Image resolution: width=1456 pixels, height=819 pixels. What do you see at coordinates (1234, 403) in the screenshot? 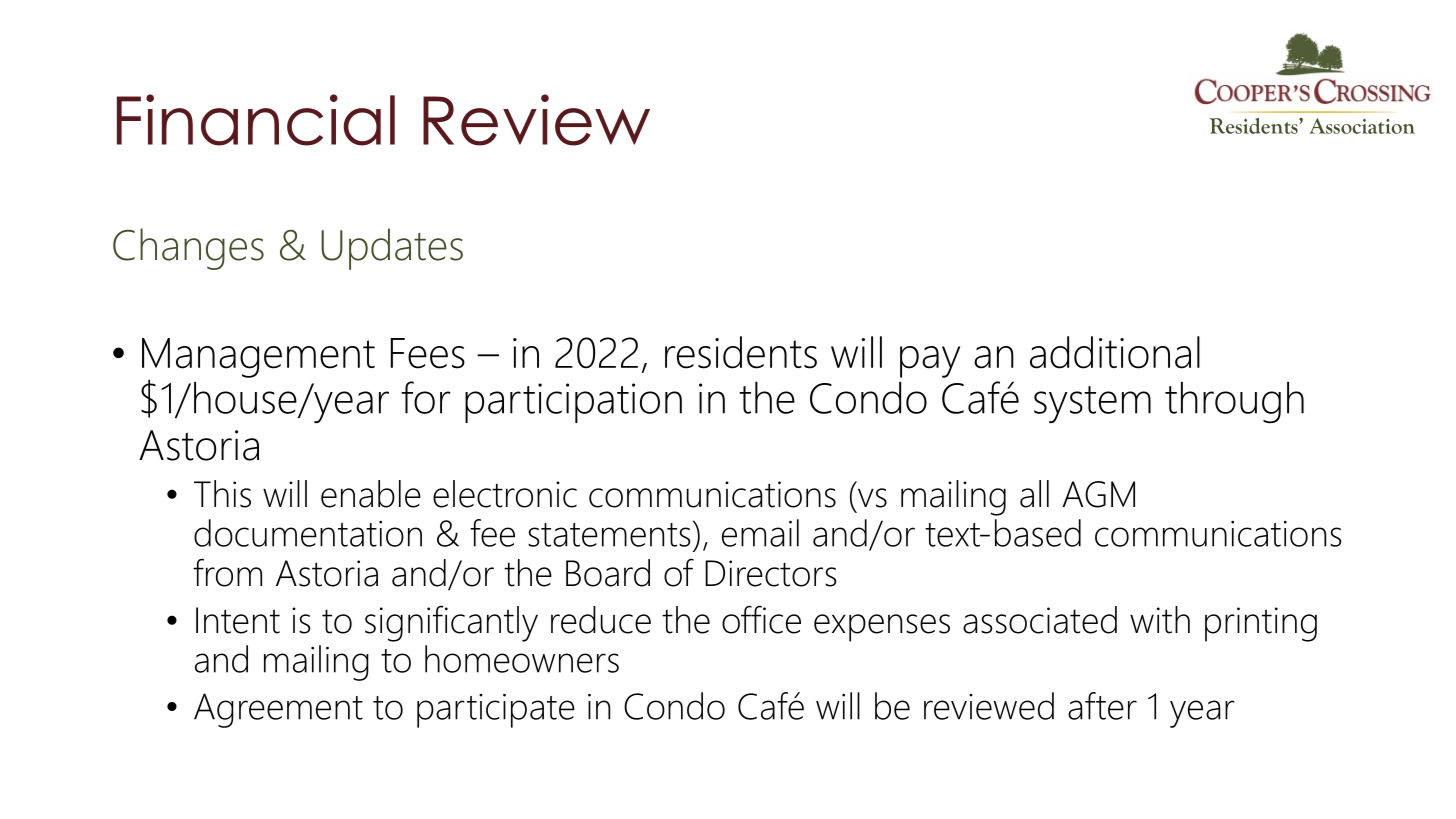
I see `through` at bounding box center [1234, 403].
